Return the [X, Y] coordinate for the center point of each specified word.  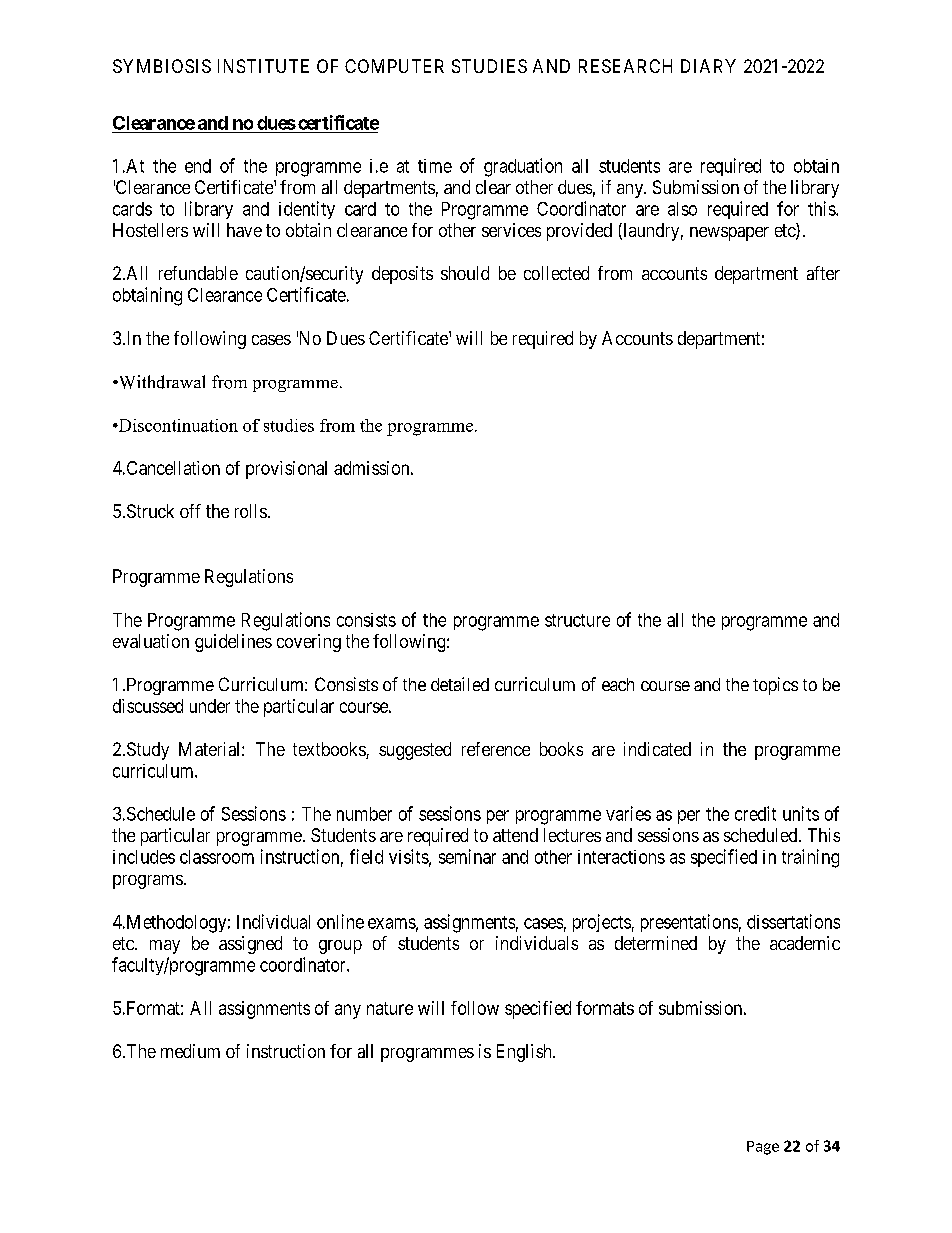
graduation [523, 167]
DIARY [708, 66]
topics [775, 686]
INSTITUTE [263, 66]
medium [190, 1051]
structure [577, 620]
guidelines [233, 643]
